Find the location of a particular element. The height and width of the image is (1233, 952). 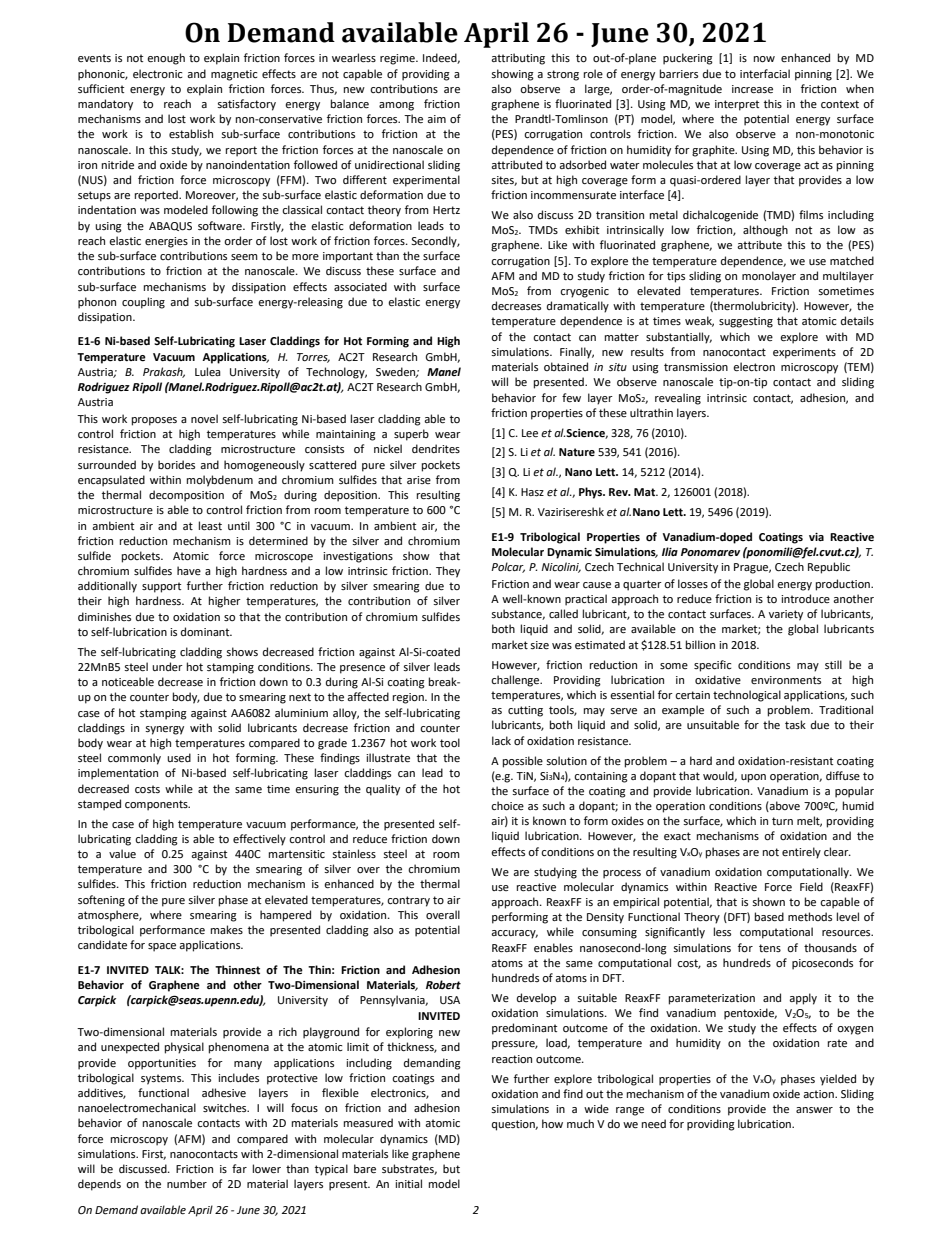

support is located at coordinates (161, 587).
